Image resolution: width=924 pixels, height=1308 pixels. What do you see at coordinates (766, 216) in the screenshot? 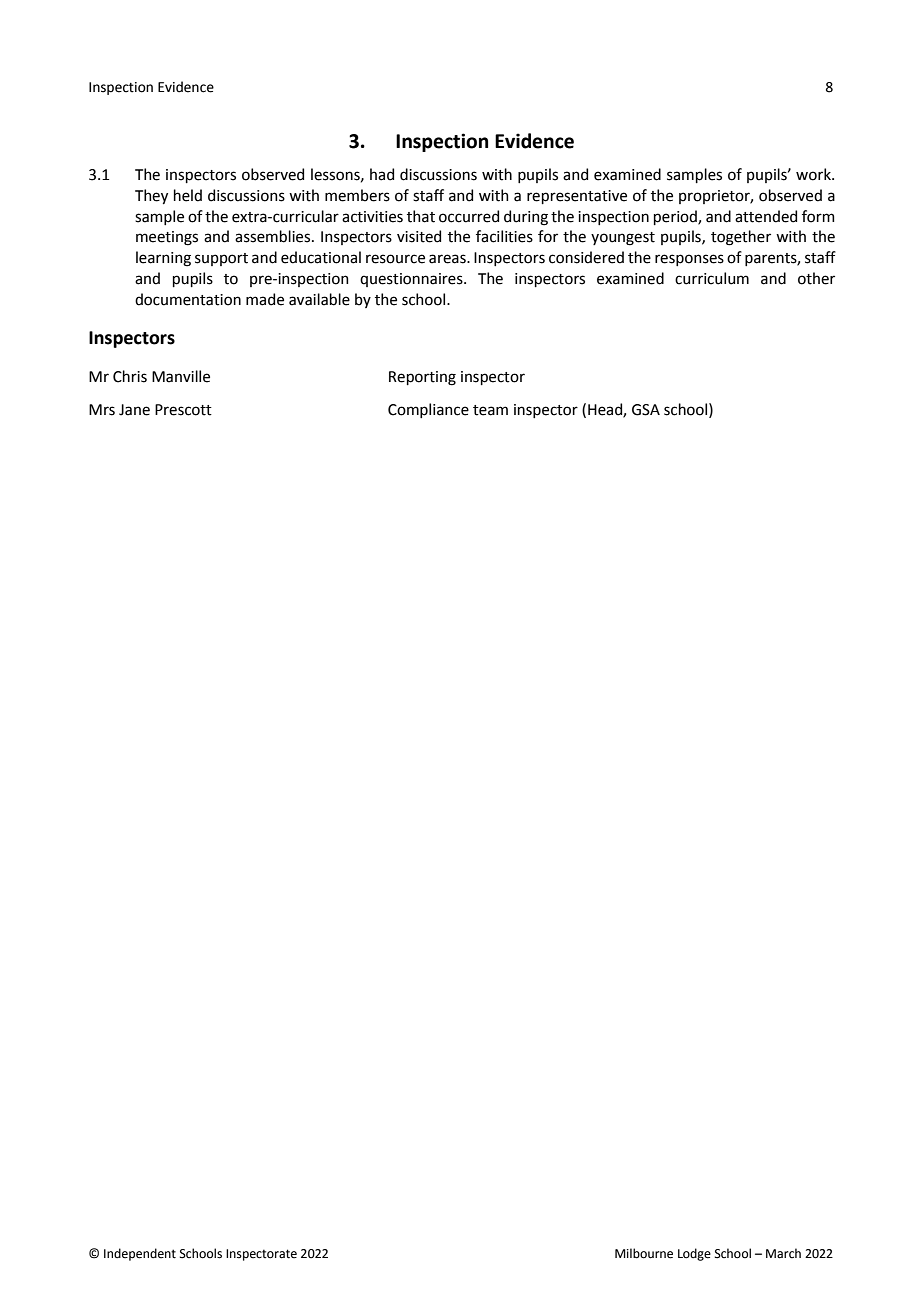
I see `attended` at bounding box center [766, 216].
